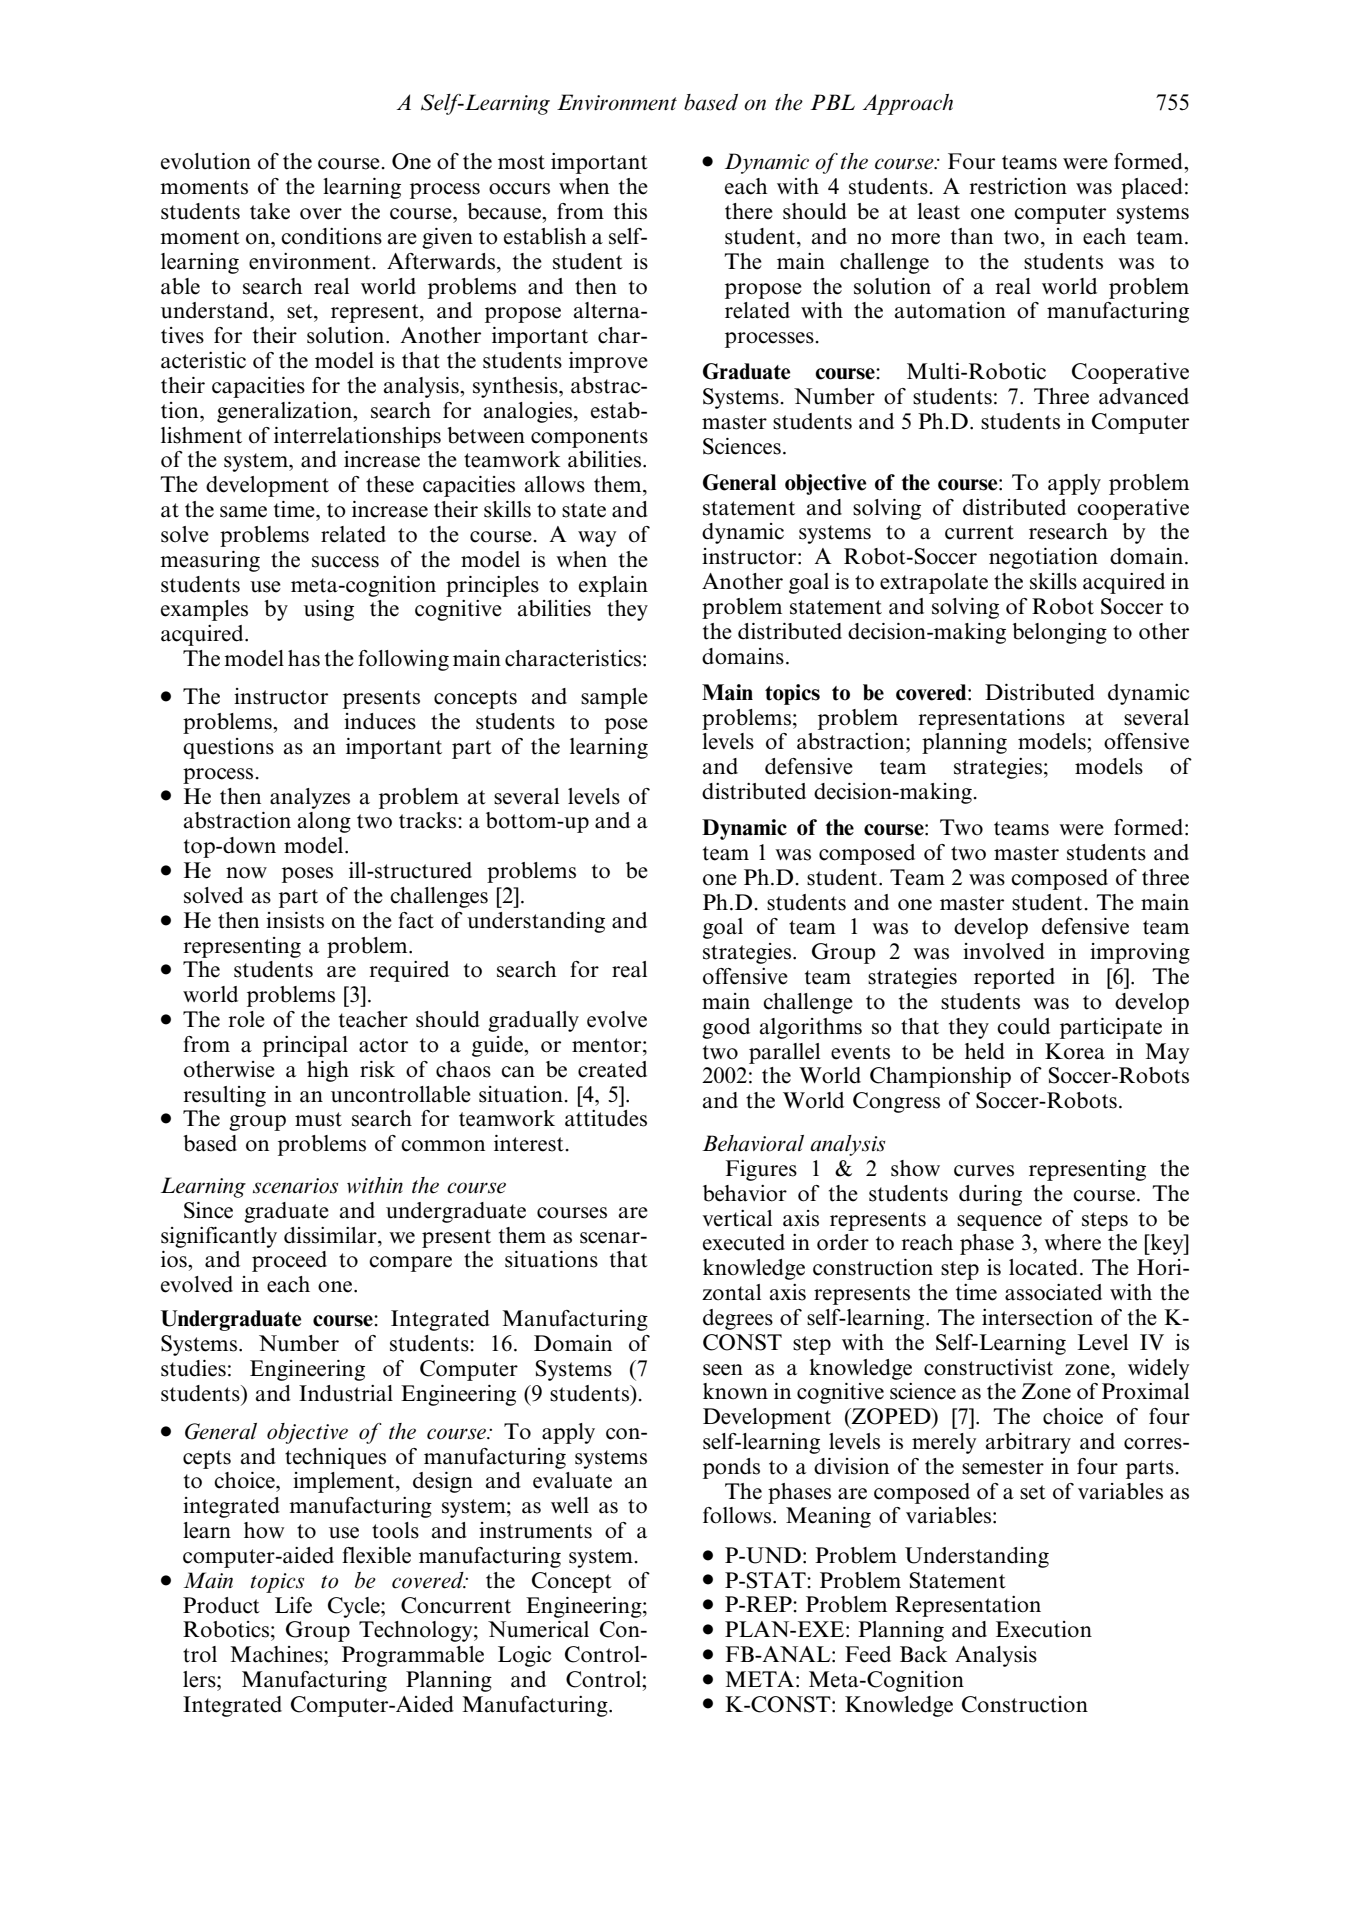  Describe the element at coordinates (270, 211) in the screenshot. I see `take` at that location.
